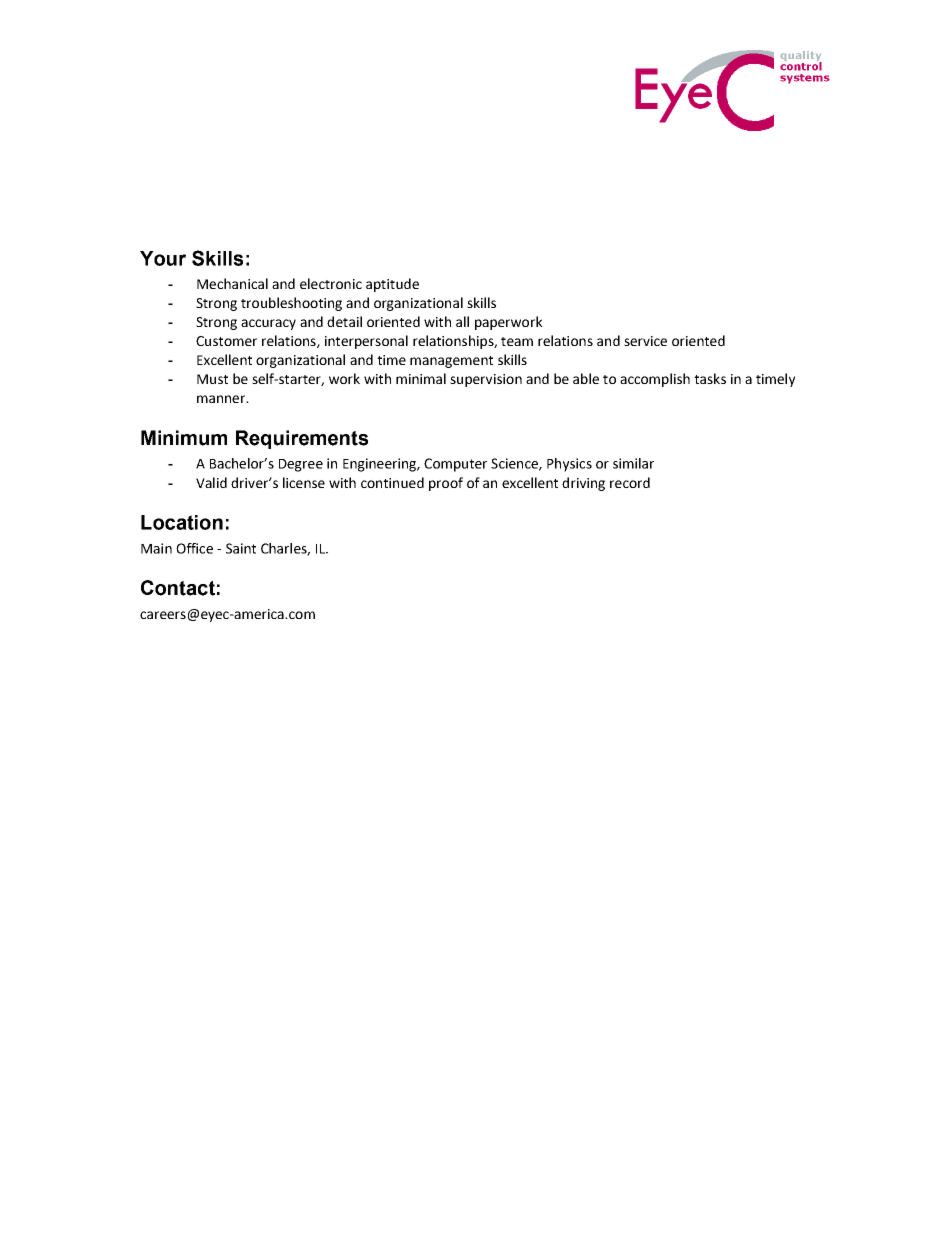 The image size is (952, 1233). Describe the element at coordinates (178, 588) in the image. I see `Contact` at that location.
